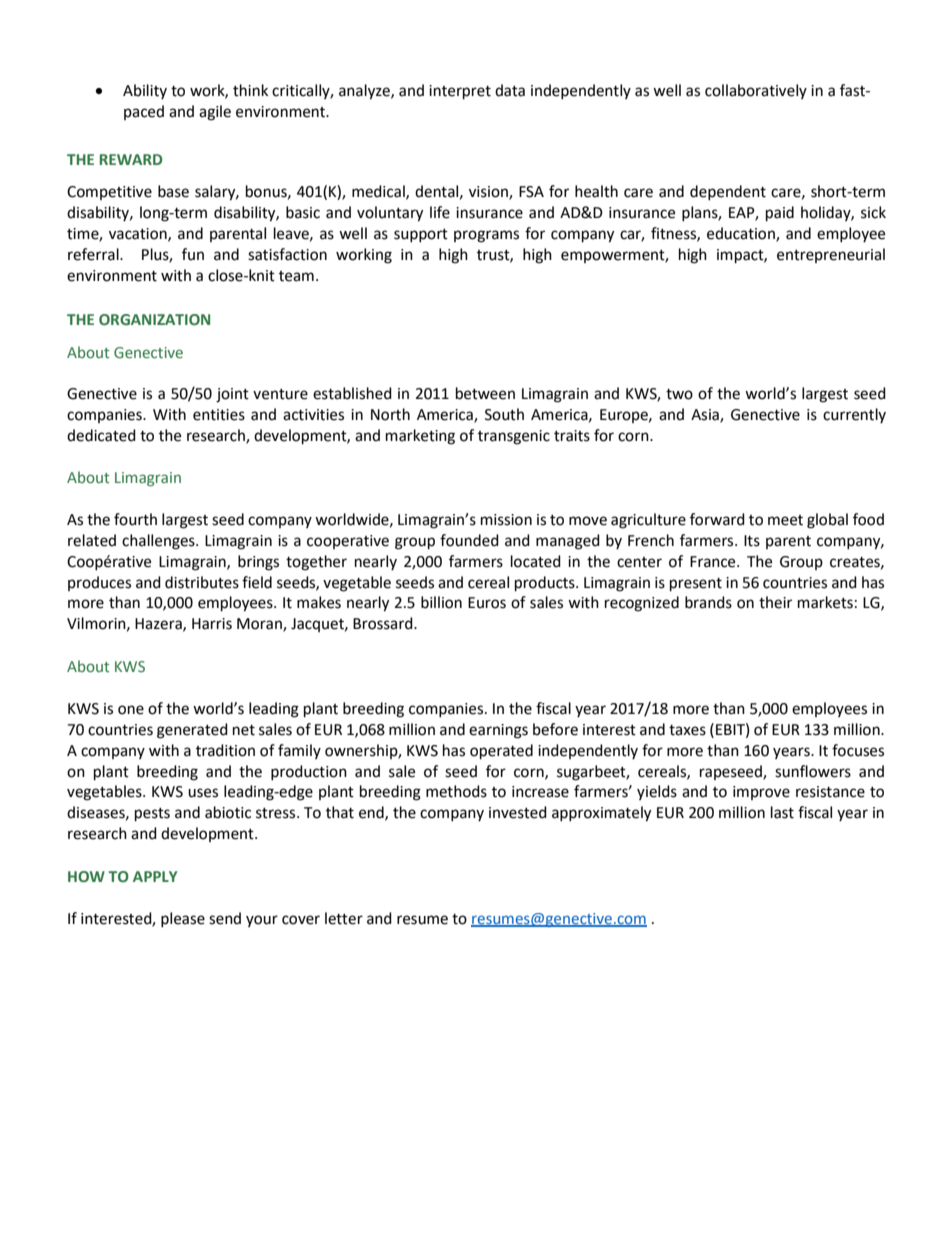 The image size is (952, 1233). What do you see at coordinates (780, 214) in the screenshot?
I see `paid` at bounding box center [780, 214].
